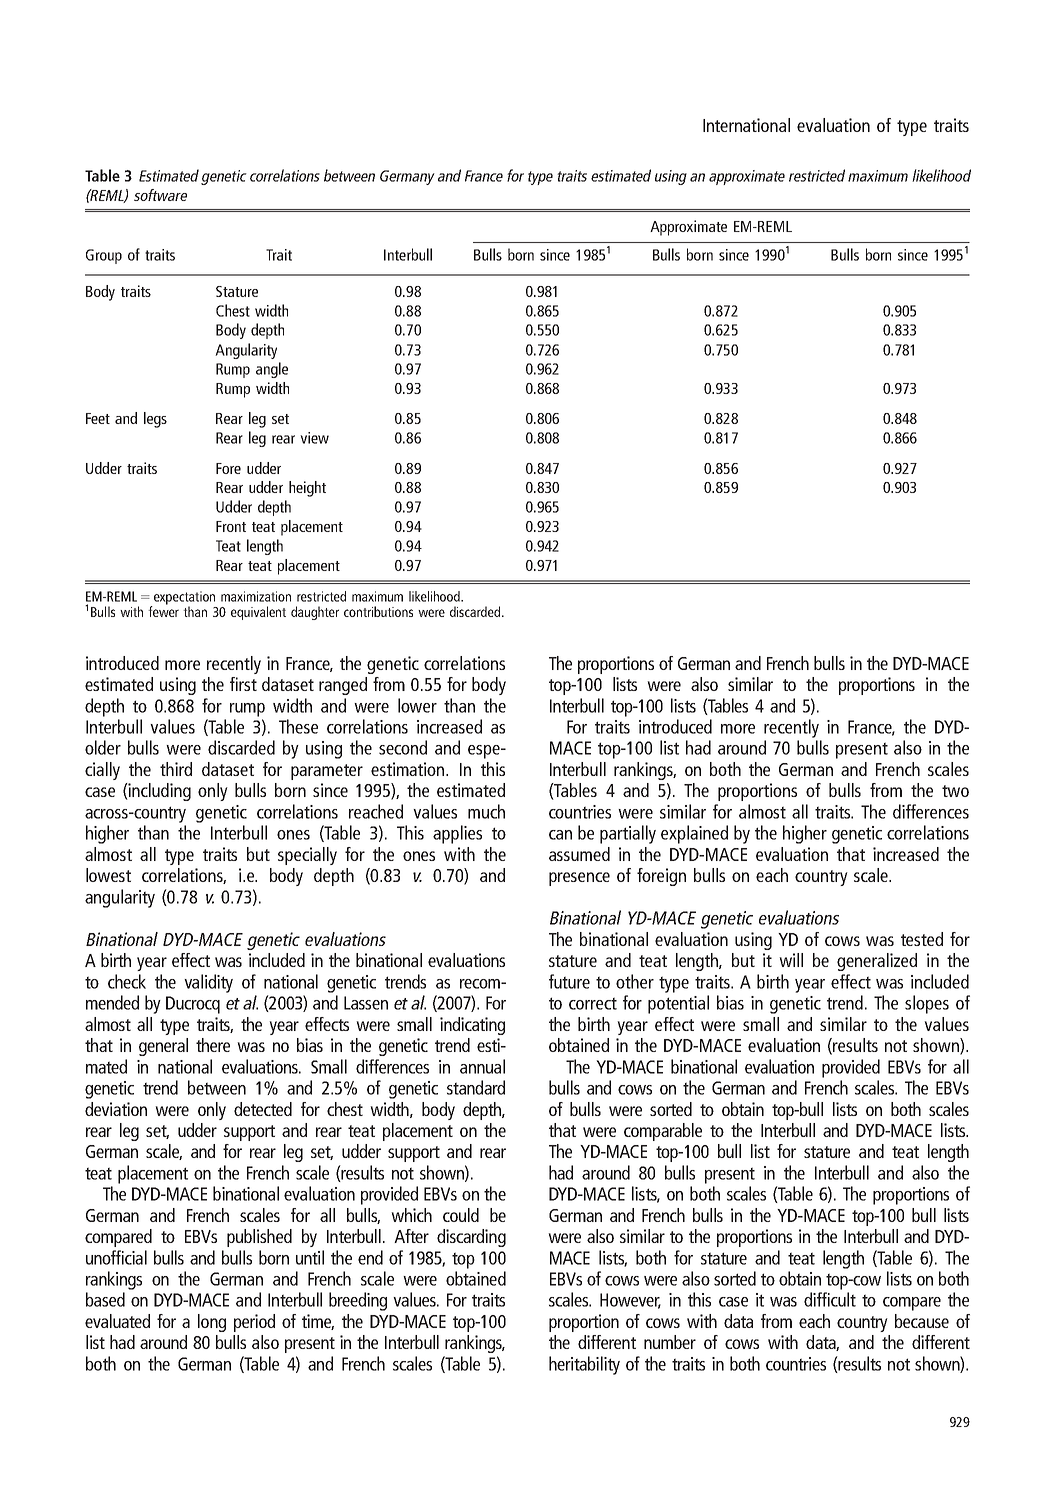 The height and width of the document is (1495, 1057). What do you see at coordinates (163, 610) in the document?
I see `fewer` at bounding box center [163, 610].
